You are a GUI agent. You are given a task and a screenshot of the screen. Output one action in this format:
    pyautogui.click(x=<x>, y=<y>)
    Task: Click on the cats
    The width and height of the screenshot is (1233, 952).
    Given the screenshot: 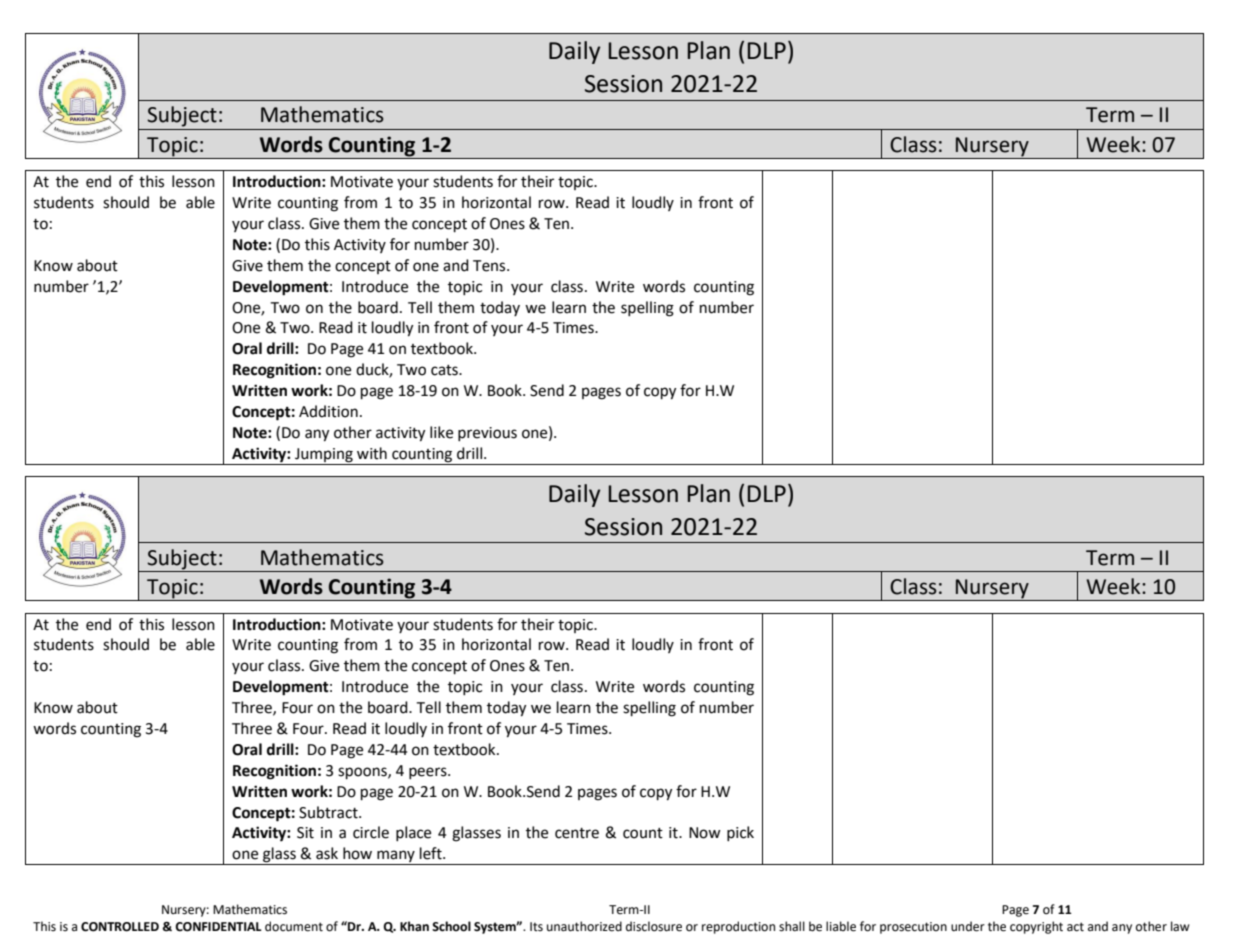 What is the action you would take?
    pyautogui.click(x=445, y=370)
